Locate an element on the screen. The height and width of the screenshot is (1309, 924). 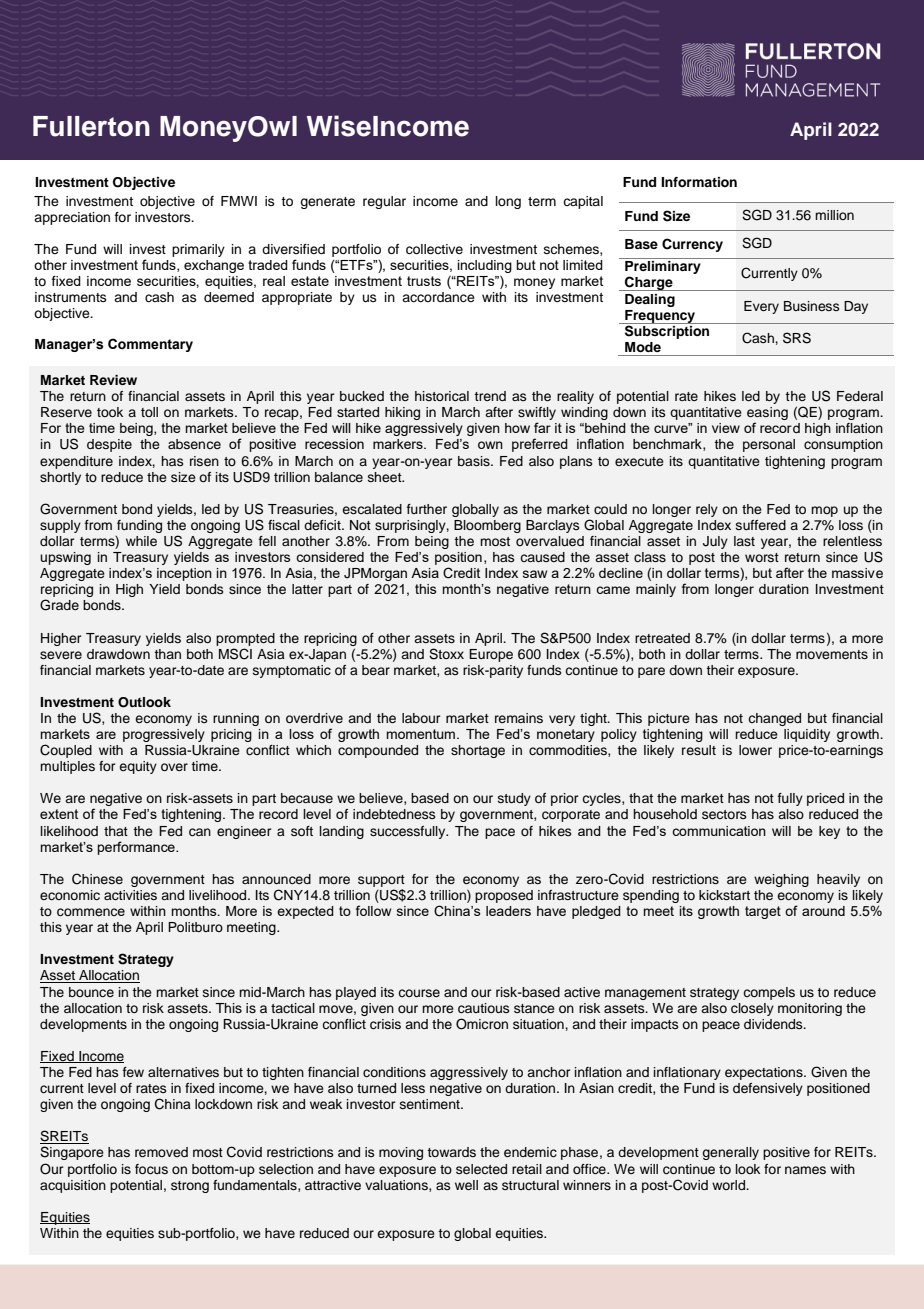
focus is located at coordinates (151, 1169).
